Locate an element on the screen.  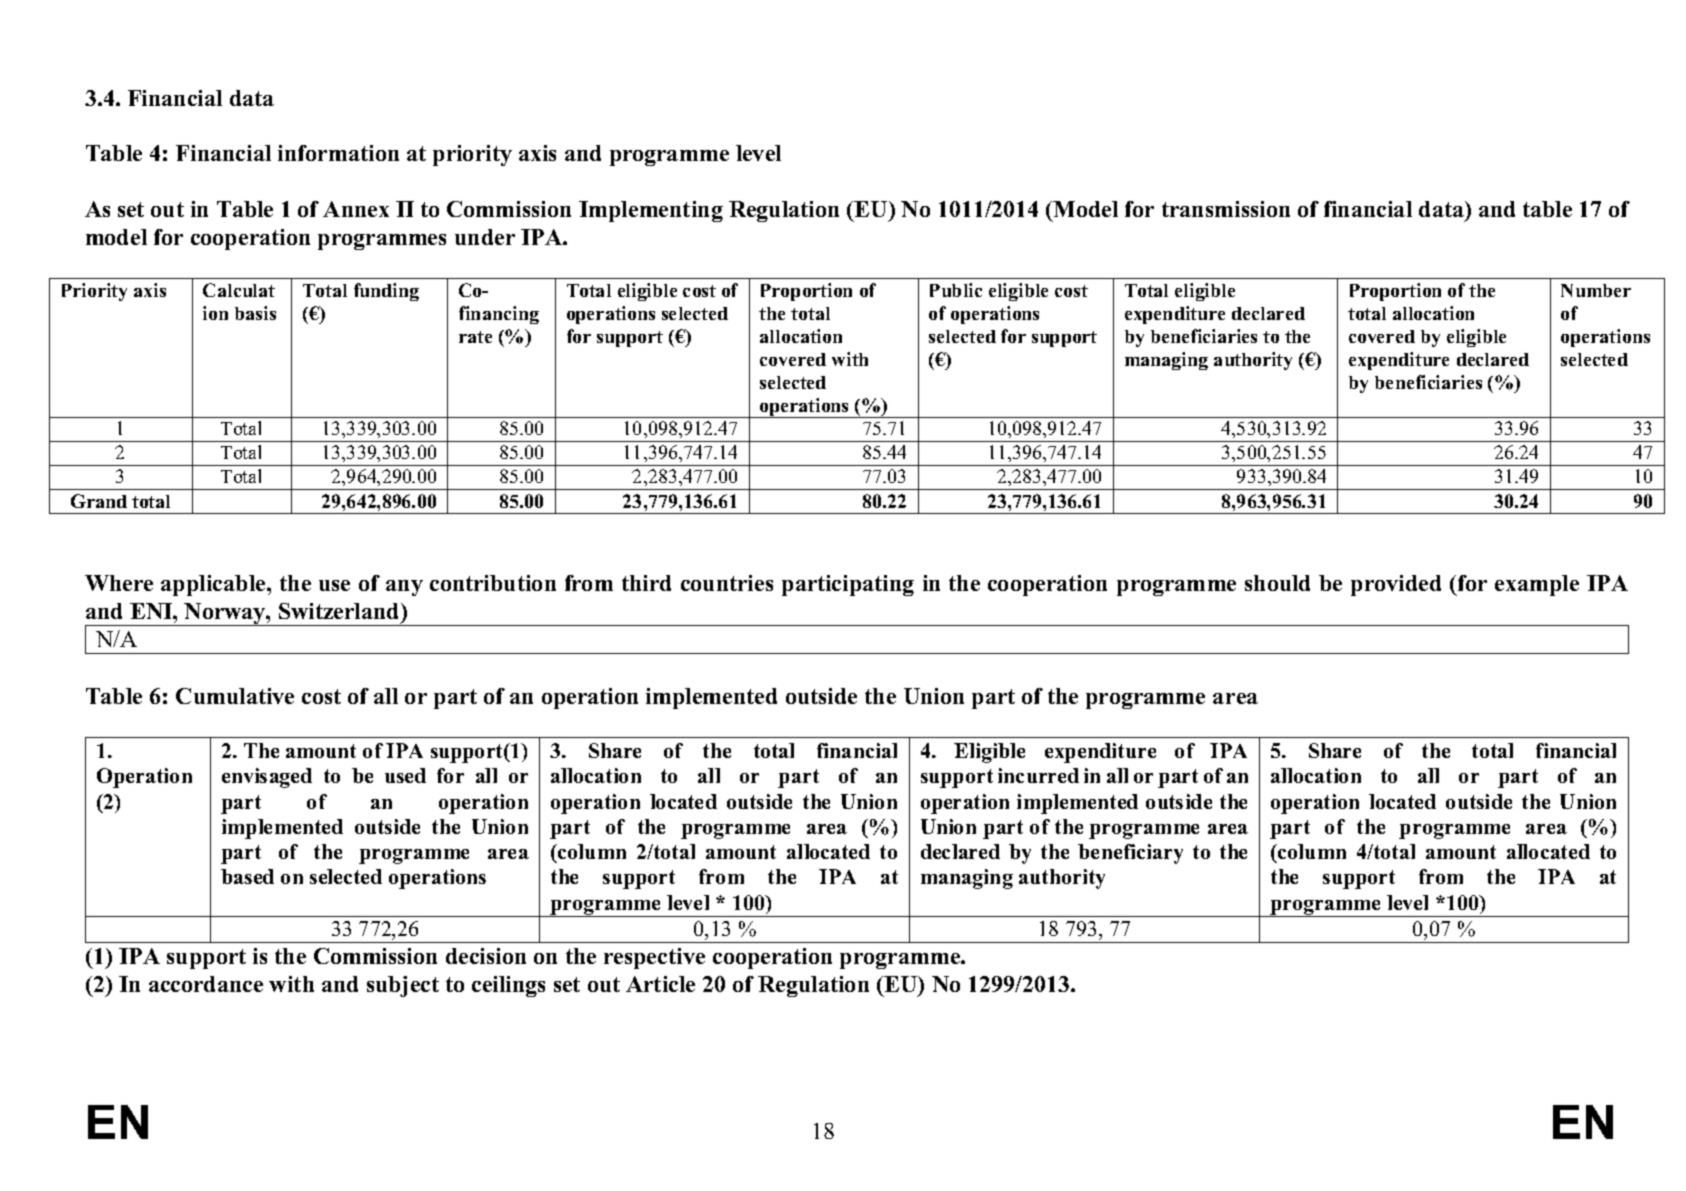
transmission is located at coordinates (1226, 209).
